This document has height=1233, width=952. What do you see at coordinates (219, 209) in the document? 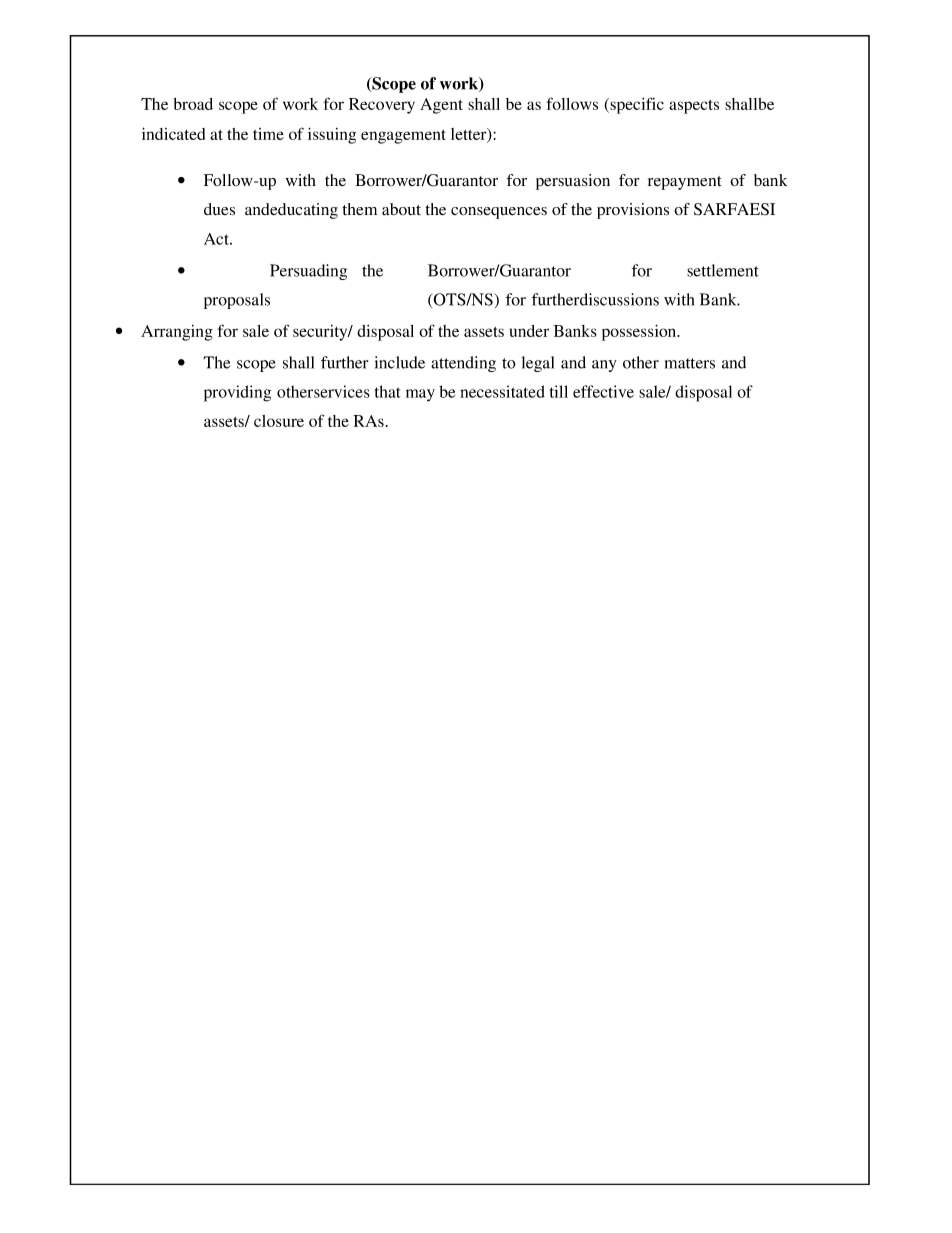
I see `dues` at bounding box center [219, 209].
